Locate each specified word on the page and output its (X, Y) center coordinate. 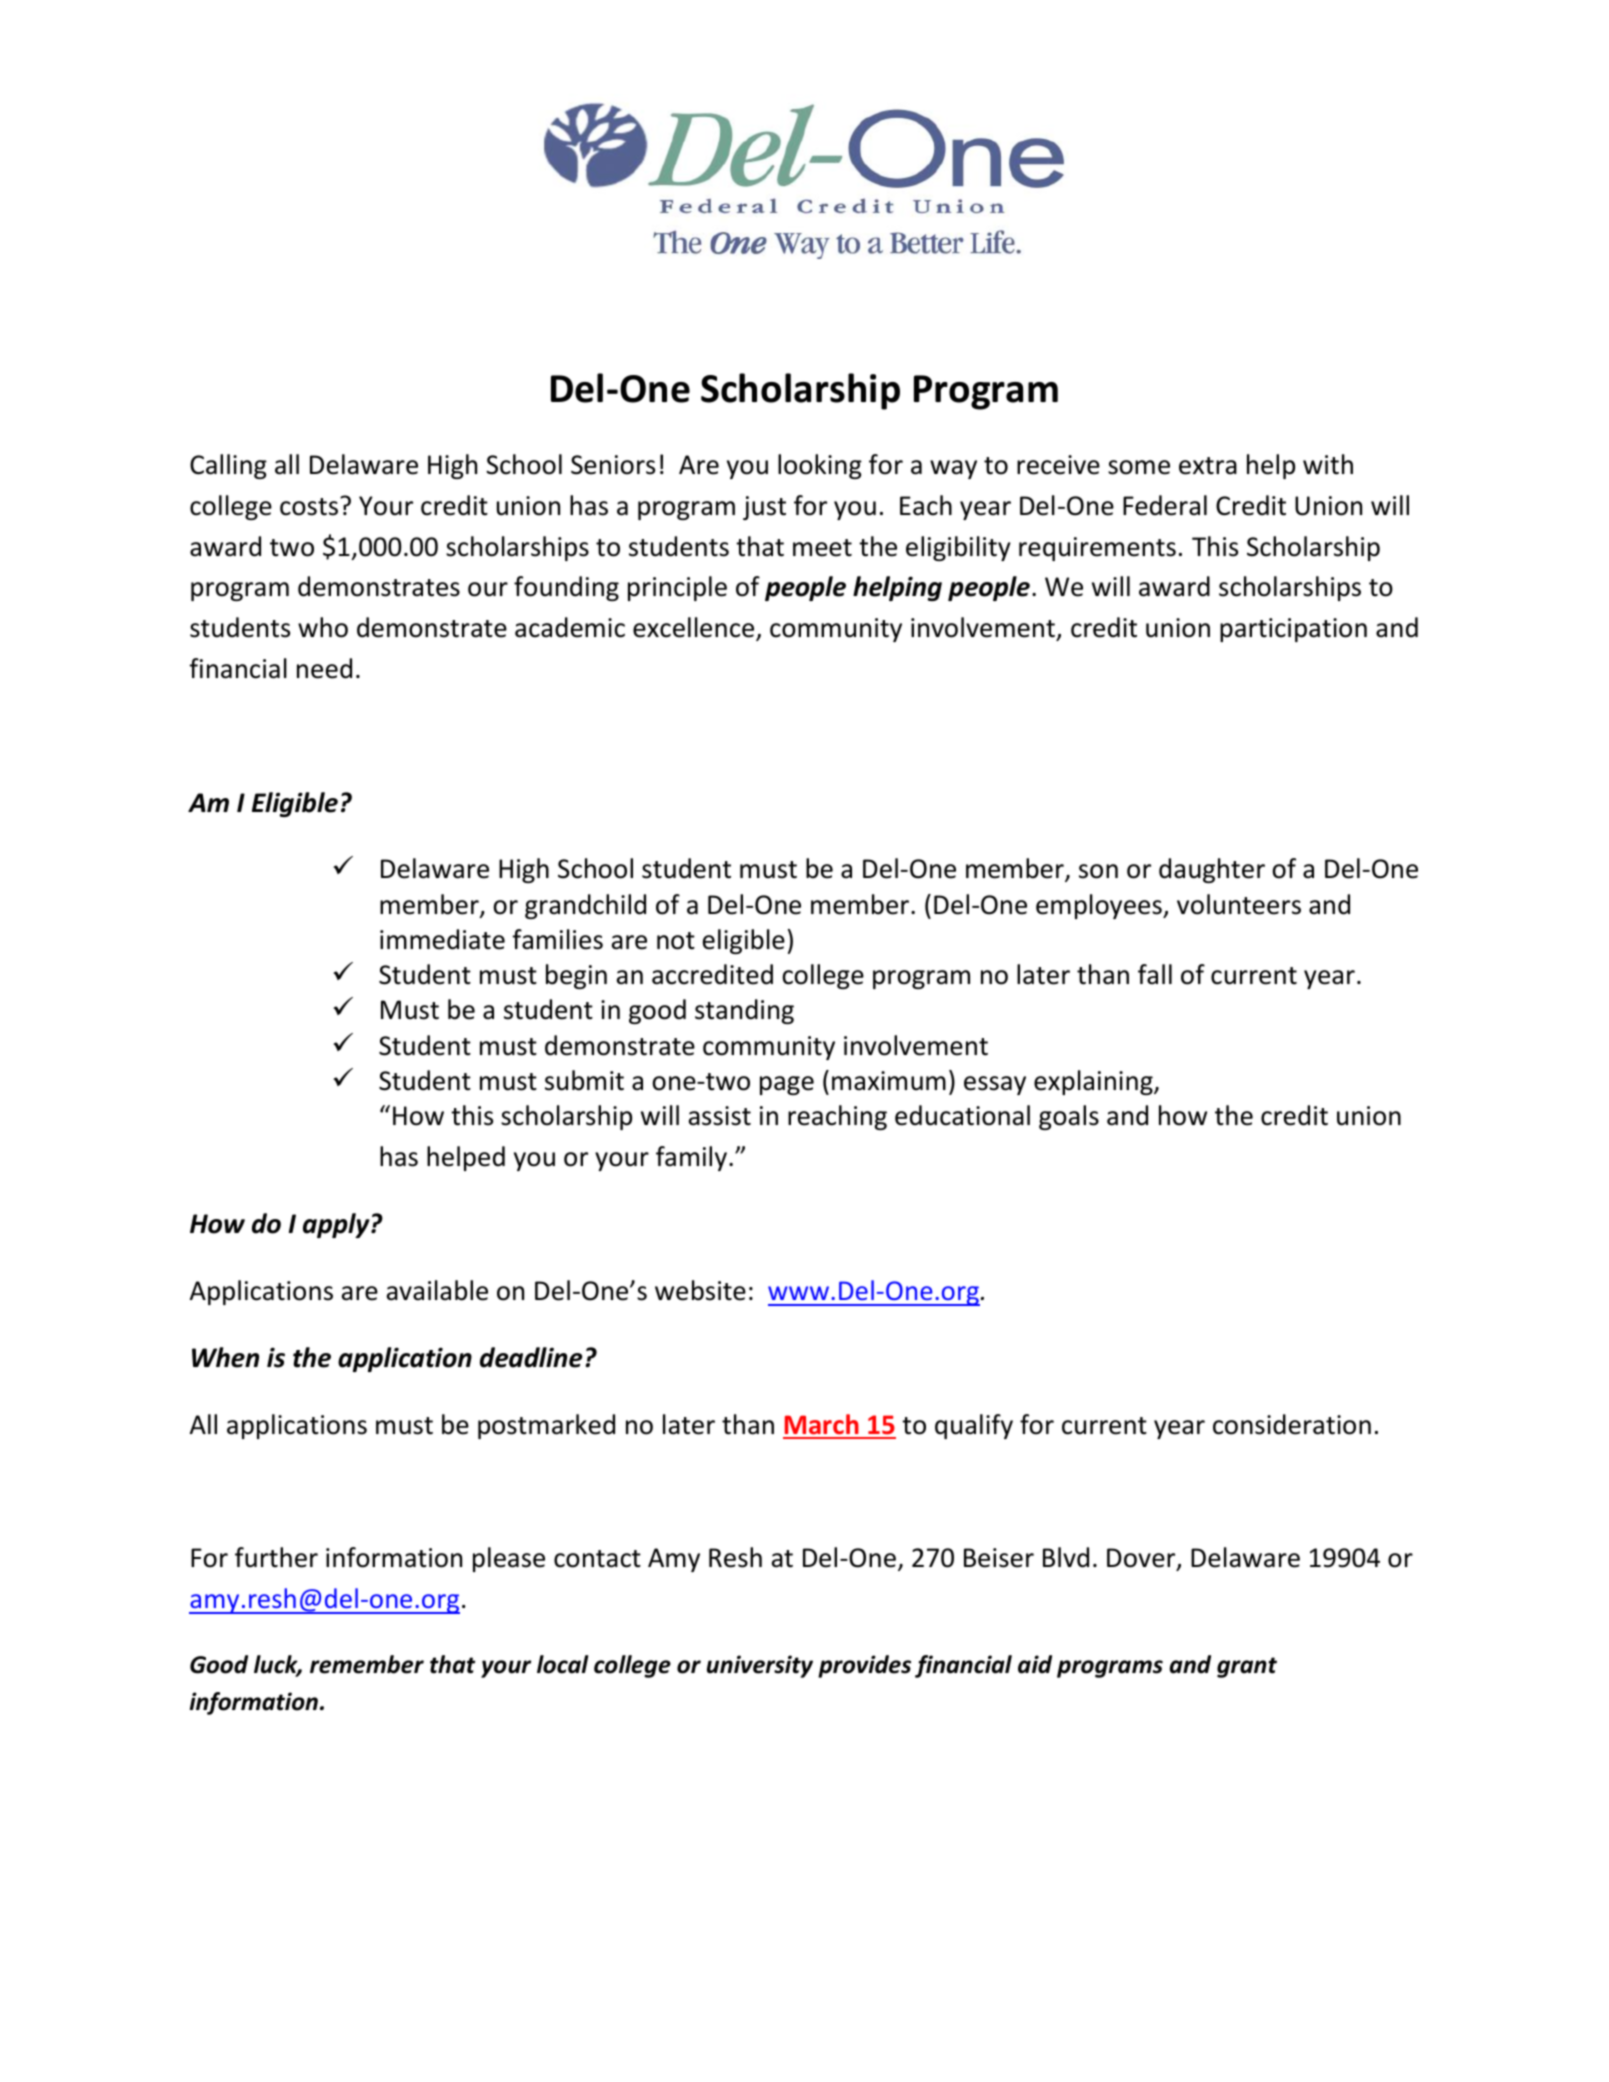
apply (337, 1225)
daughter (1212, 870)
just (764, 508)
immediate (442, 939)
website (700, 1290)
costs (309, 507)
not (676, 941)
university (760, 1666)
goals (1069, 1117)
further (276, 1557)
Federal (1165, 505)
